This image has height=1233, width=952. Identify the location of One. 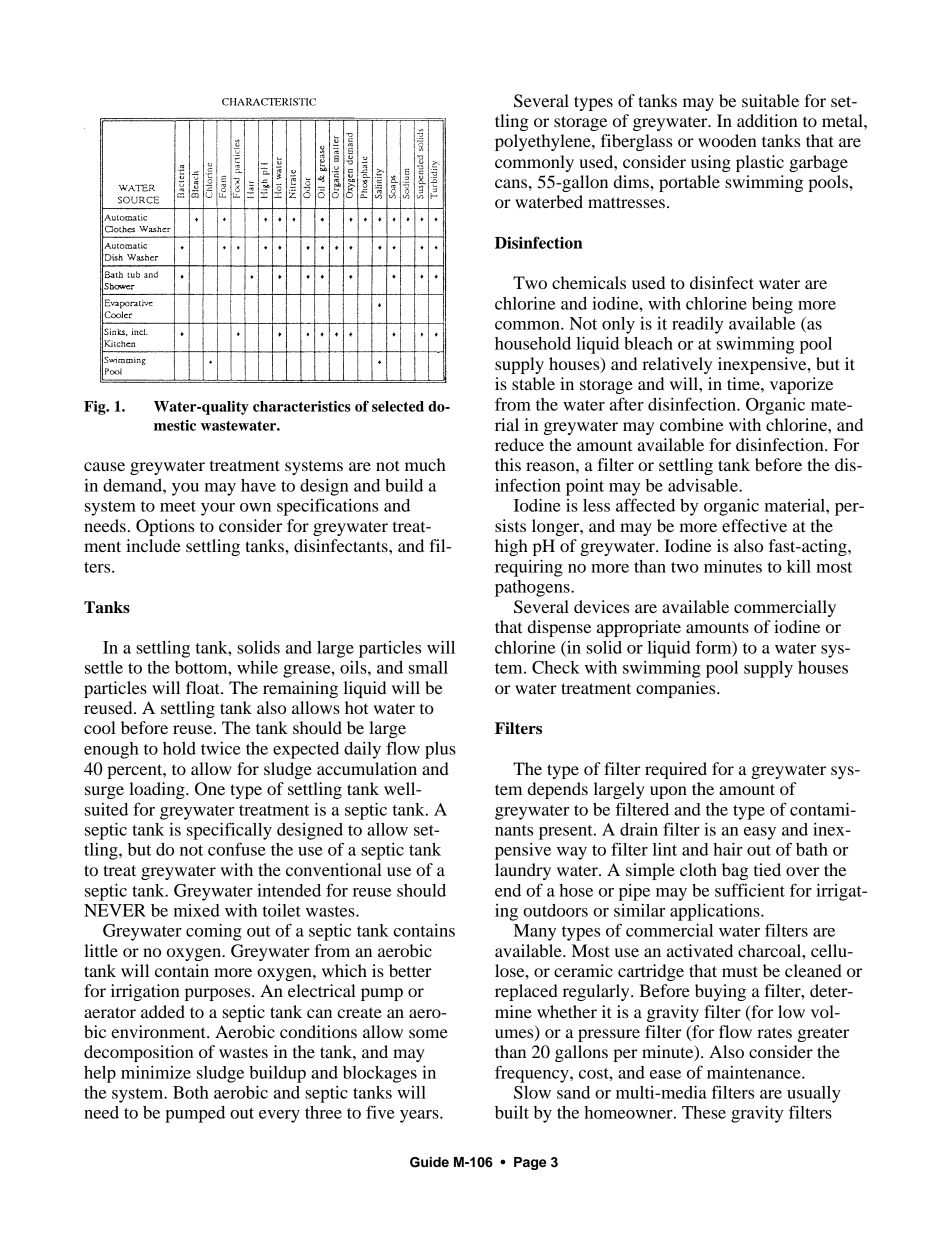
(210, 789).
